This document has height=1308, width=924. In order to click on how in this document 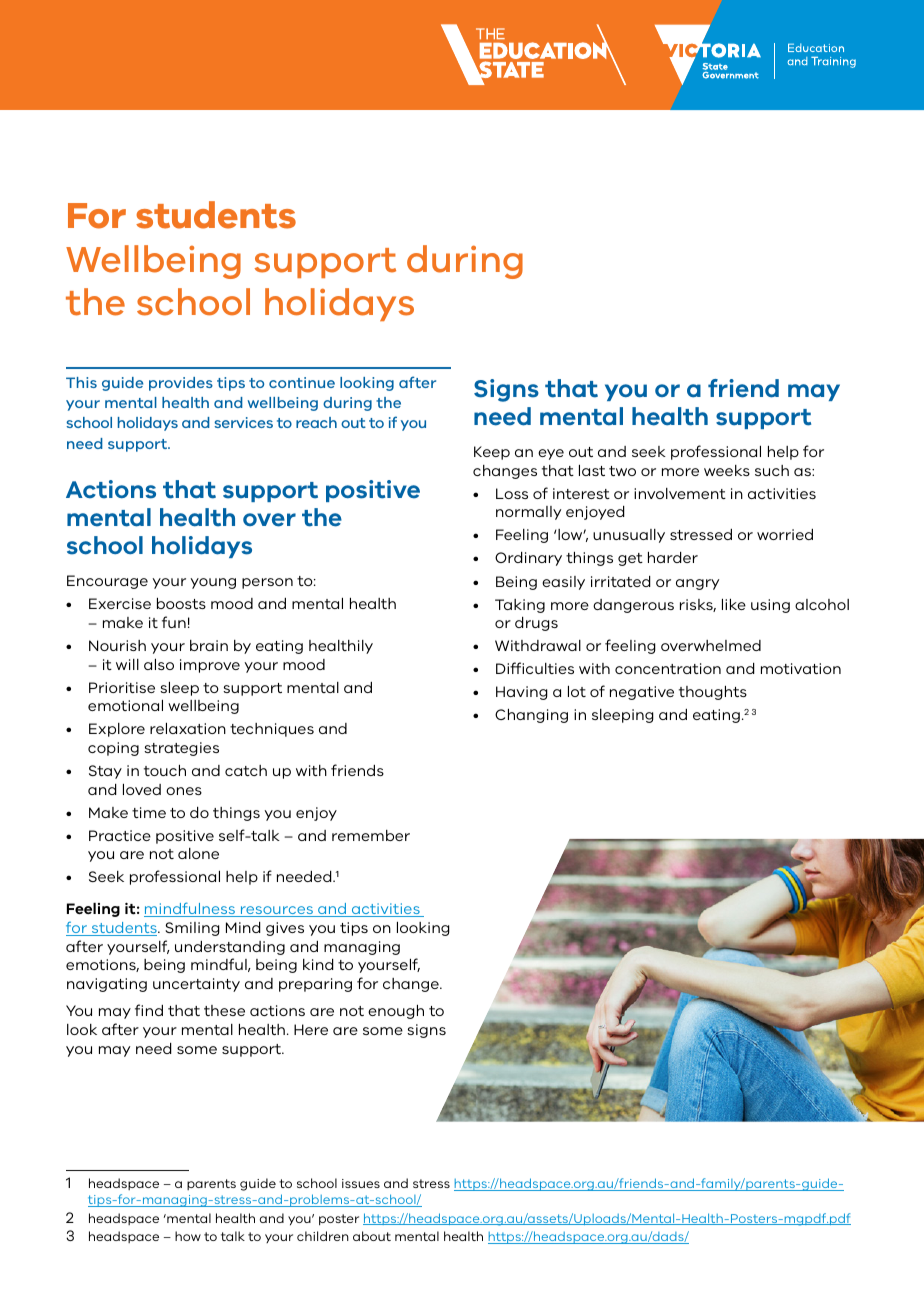, I will do `click(188, 1236)`.
